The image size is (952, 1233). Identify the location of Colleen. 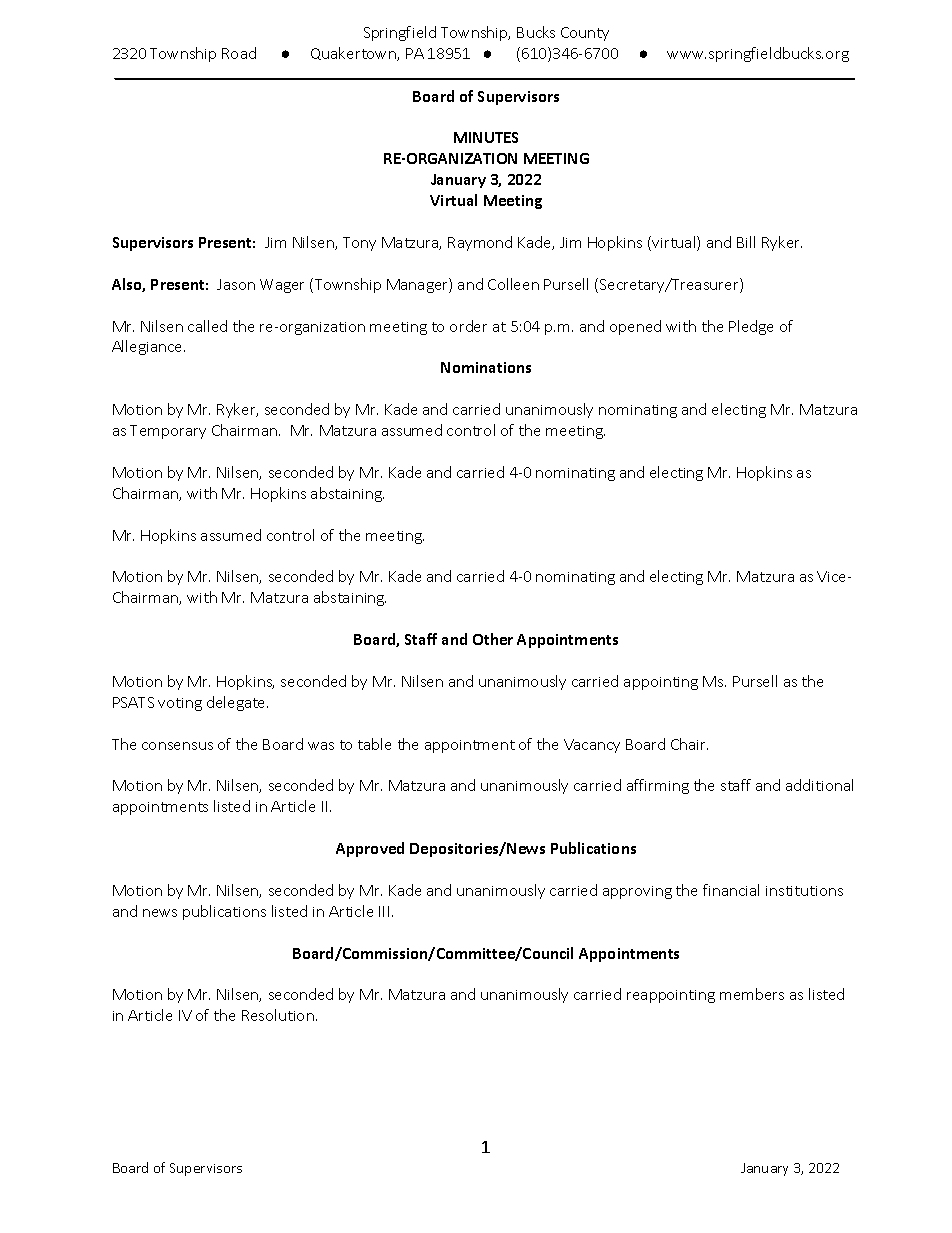
(513, 284).
